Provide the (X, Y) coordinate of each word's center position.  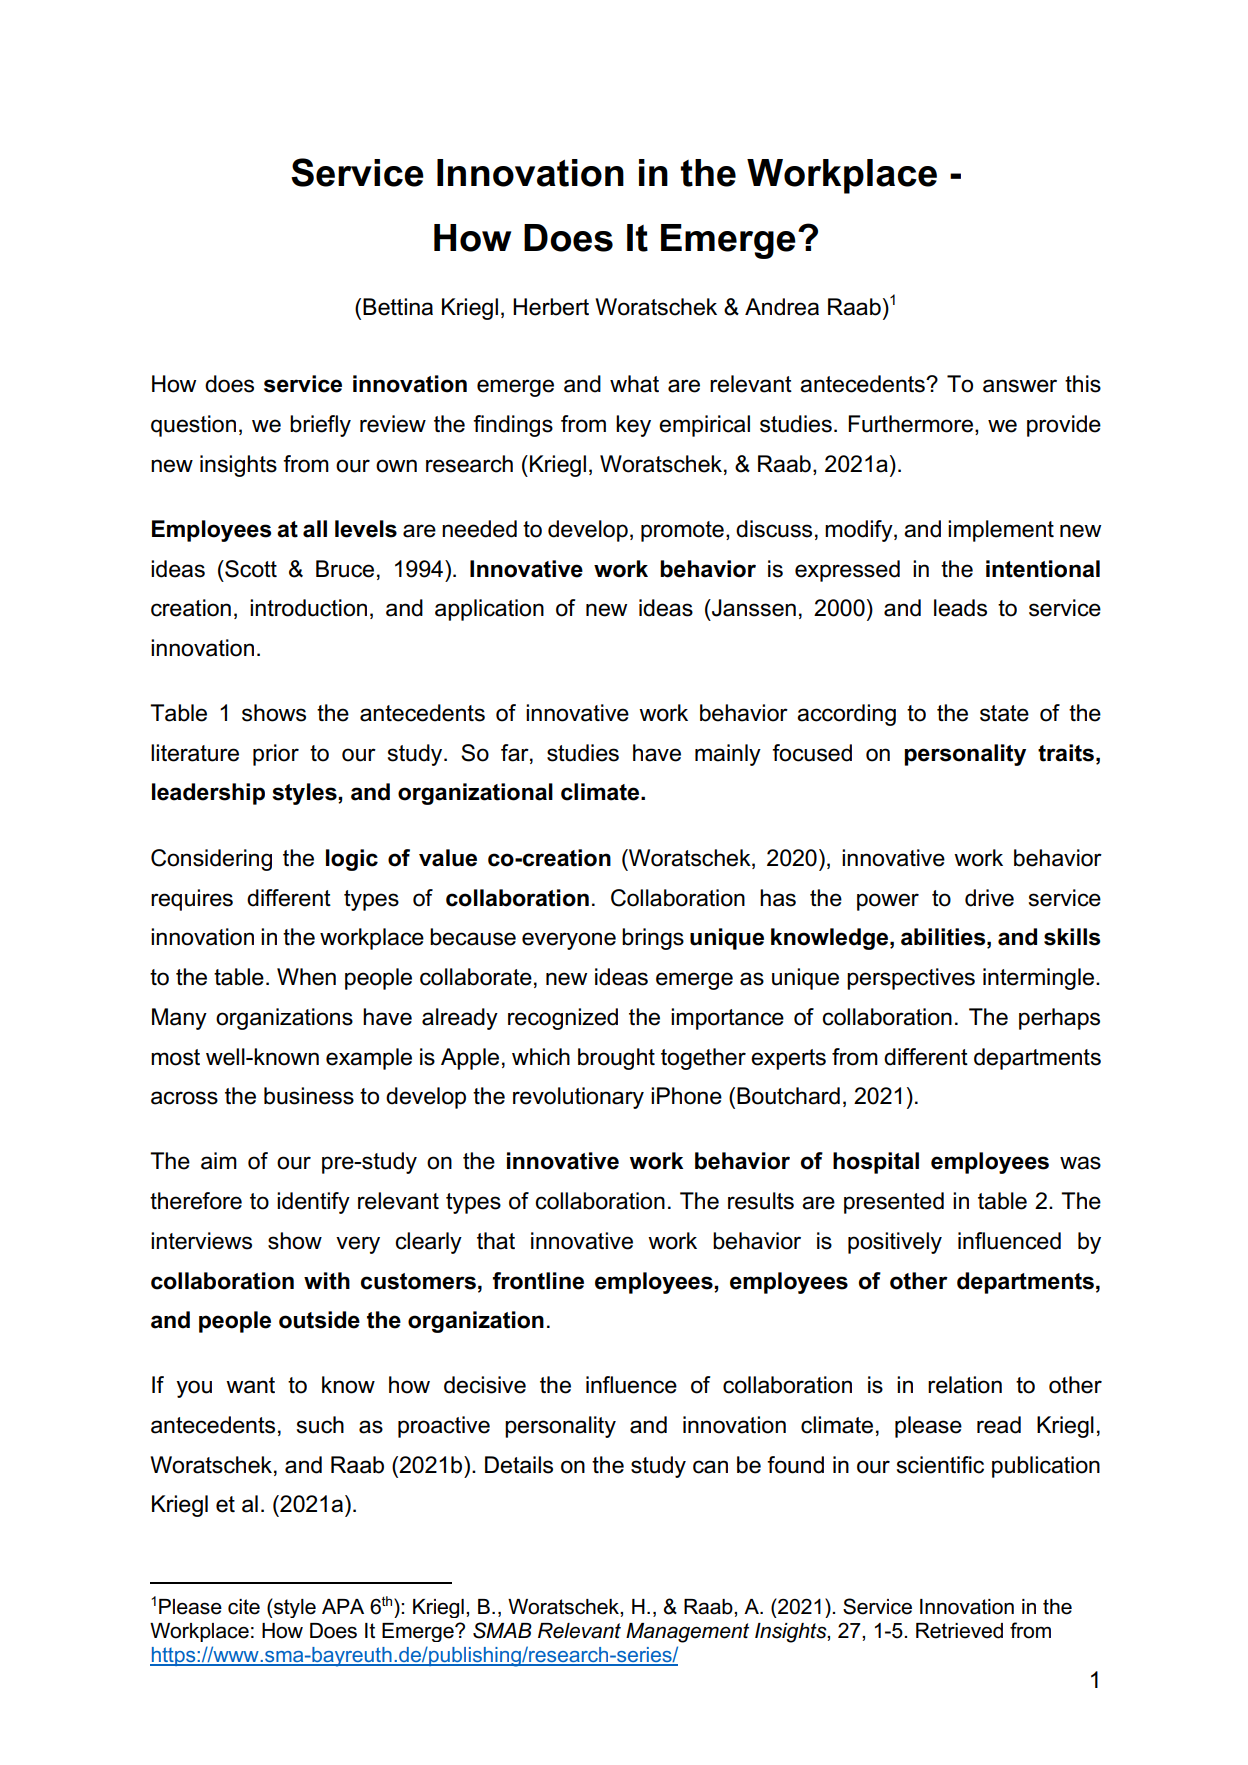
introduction (308, 608)
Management (687, 1633)
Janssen (753, 608)
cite (244, 1607)
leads (960, 608)
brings (653, 939)
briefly (320, 426)
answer (1020, 386)
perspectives (911, 979)
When (306, 977)
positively (895, 1243)
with (327, 1281)
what (634, 384)
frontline (538, 1281)
